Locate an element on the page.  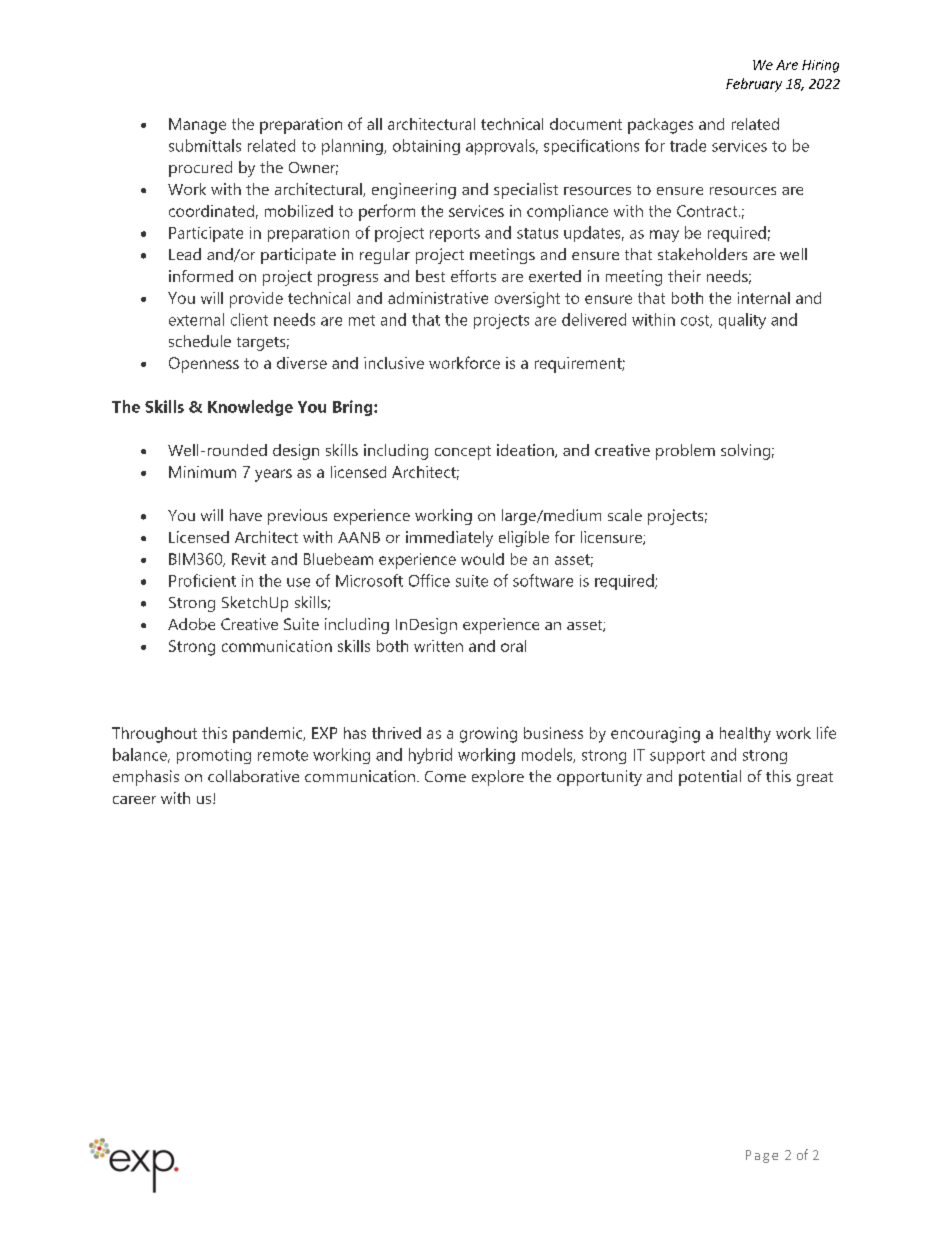
Adobe is located at coordinates (191, 624).
